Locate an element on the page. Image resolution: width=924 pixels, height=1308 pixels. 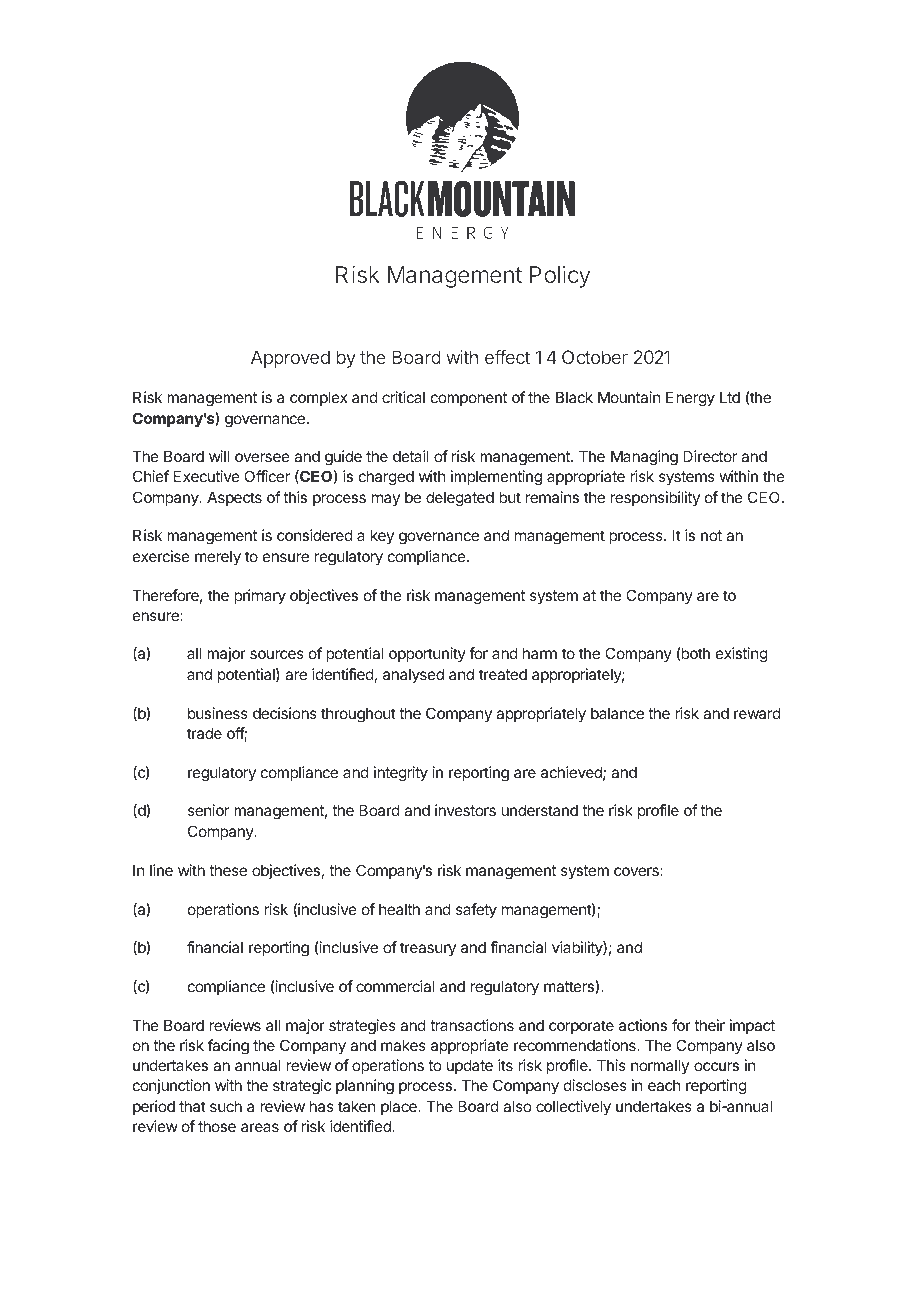
understand is located at coordinates (539, 810).
